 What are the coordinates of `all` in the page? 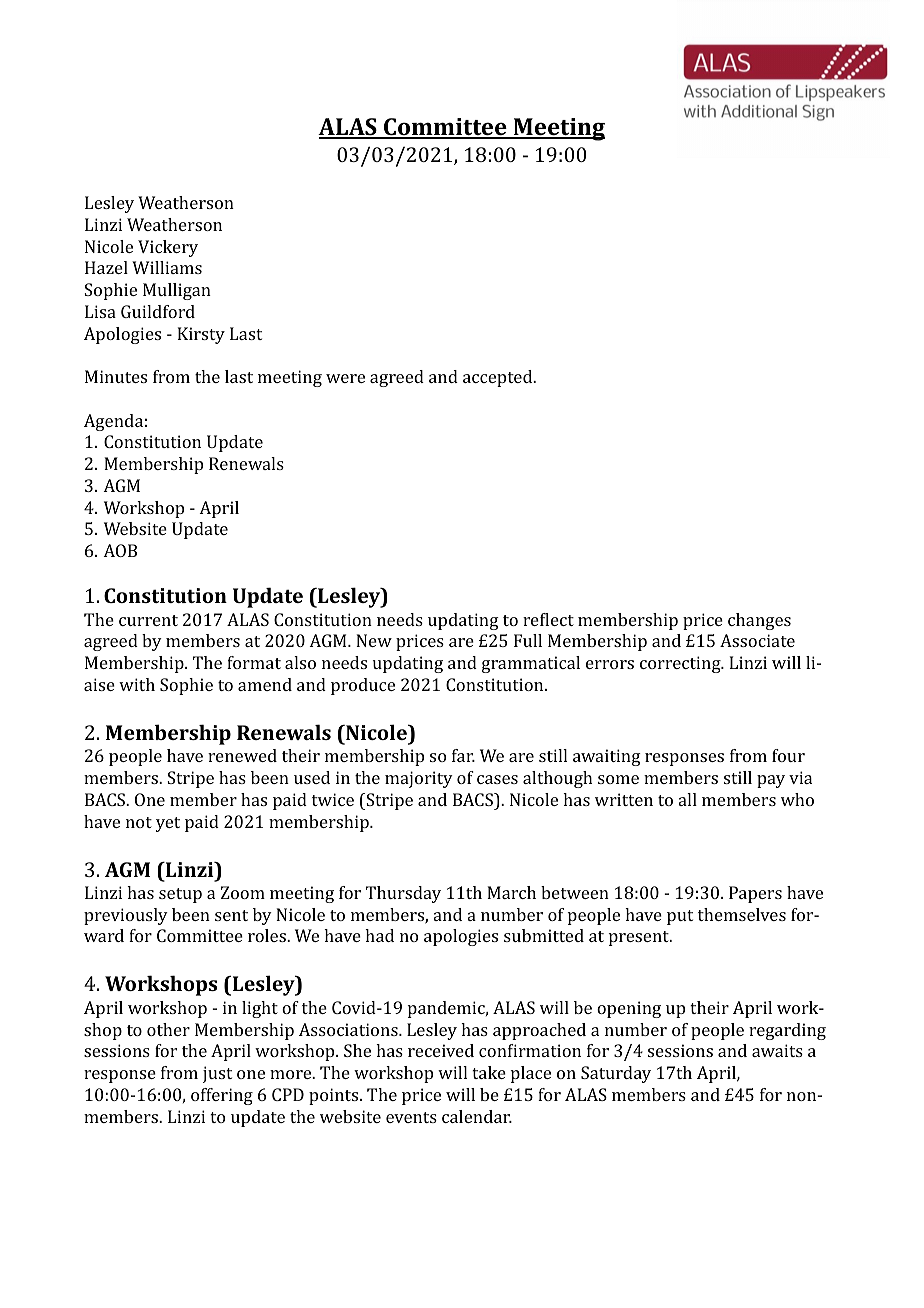 It's located at (688, 799).
